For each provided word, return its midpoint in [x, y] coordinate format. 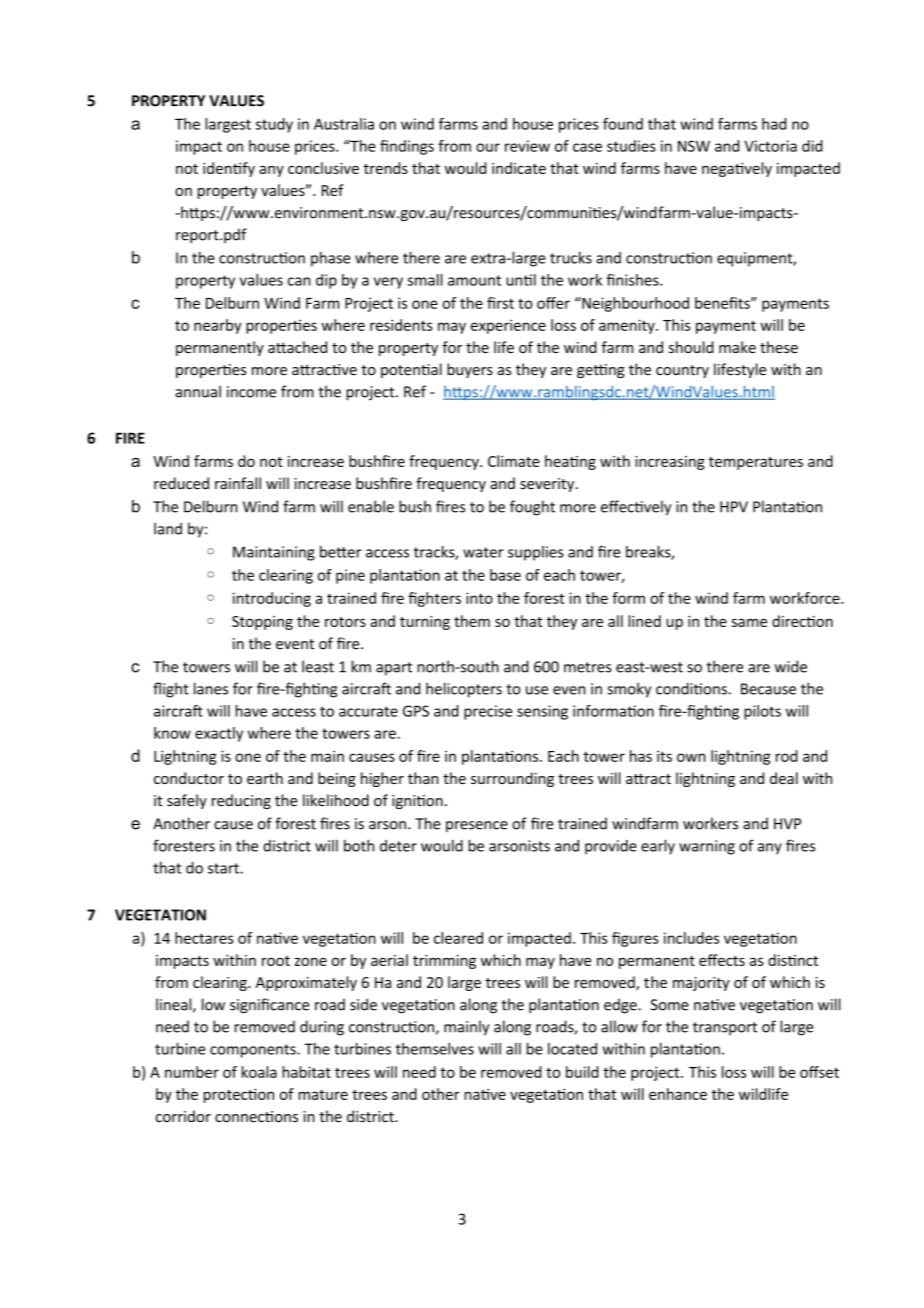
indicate [519, 168]
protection [239, 1095]
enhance [678, 1094]
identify [229, 169]
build [582, 1072]
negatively [737, 169]
